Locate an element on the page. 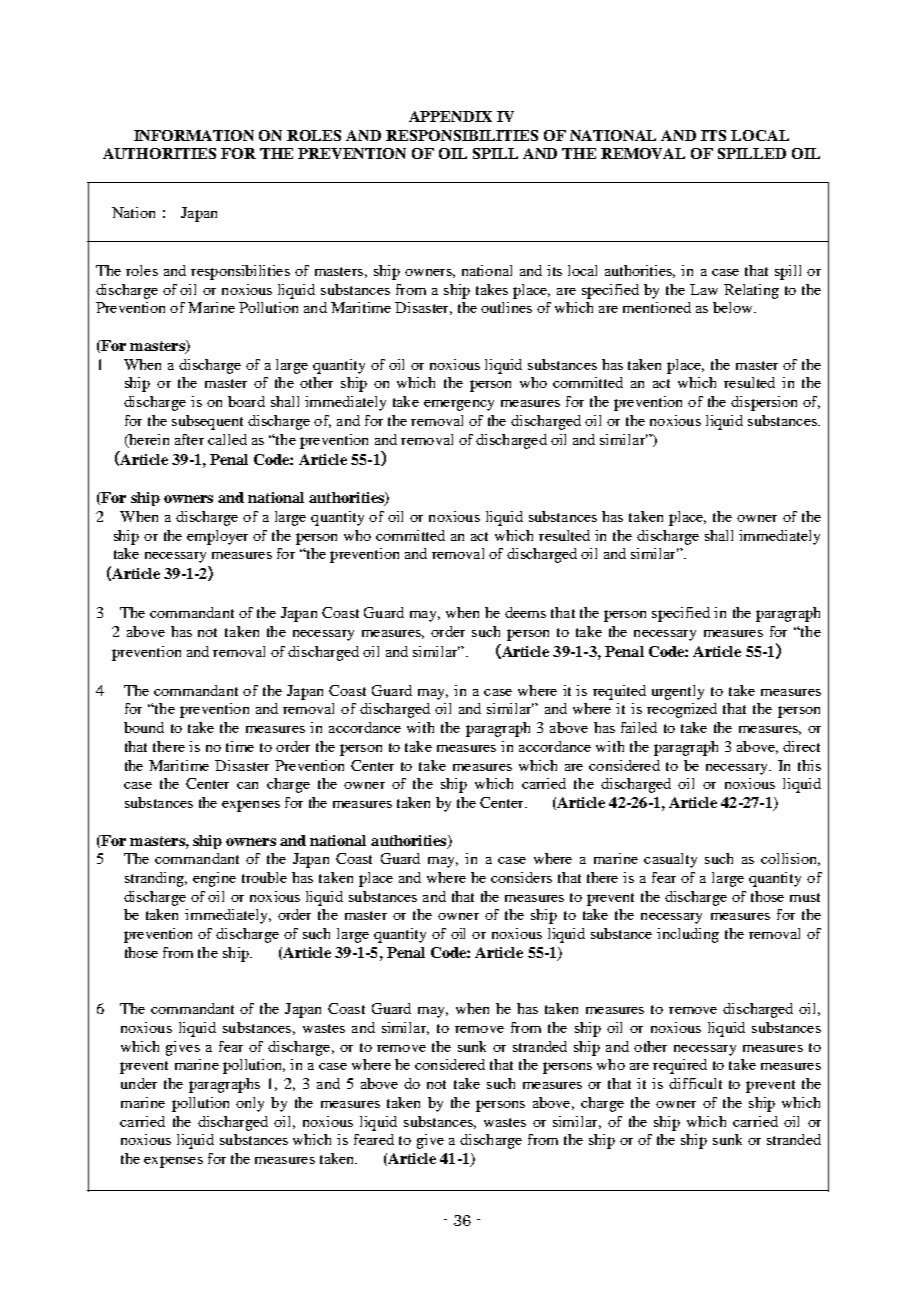  dispersion is located at coordinates (764, 403).
